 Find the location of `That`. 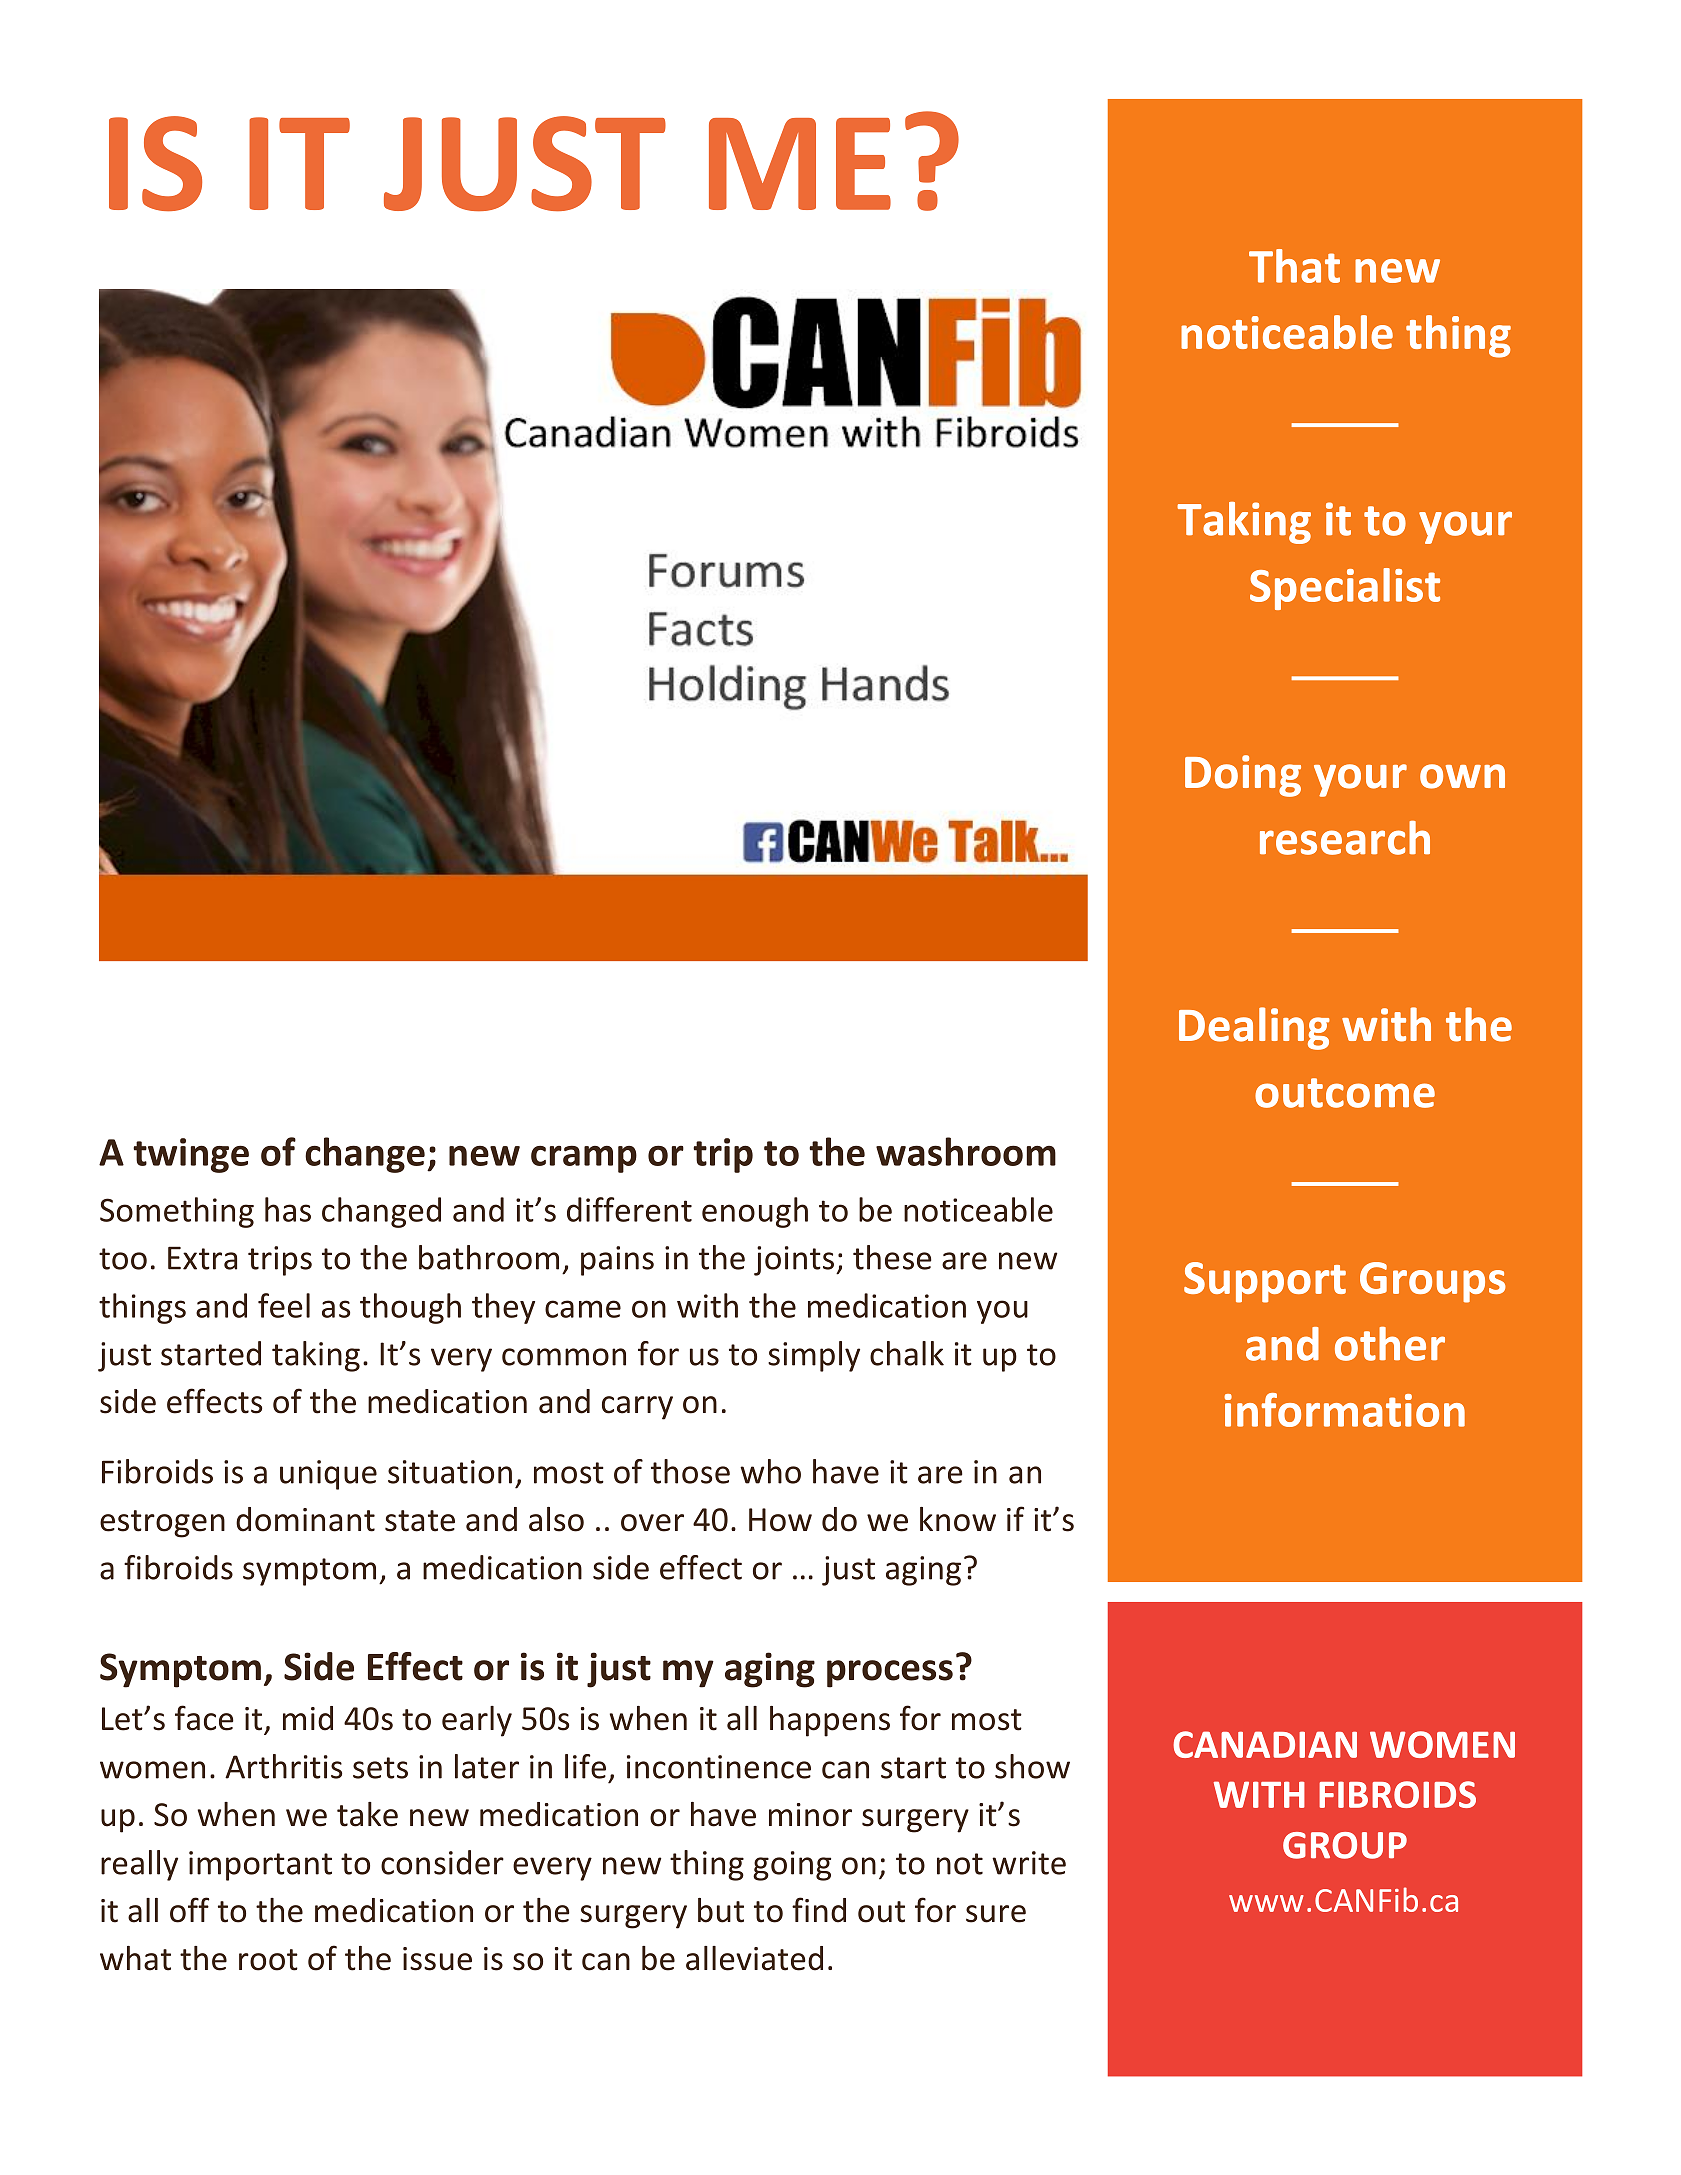

That is located at coordinates (1294, 266).
